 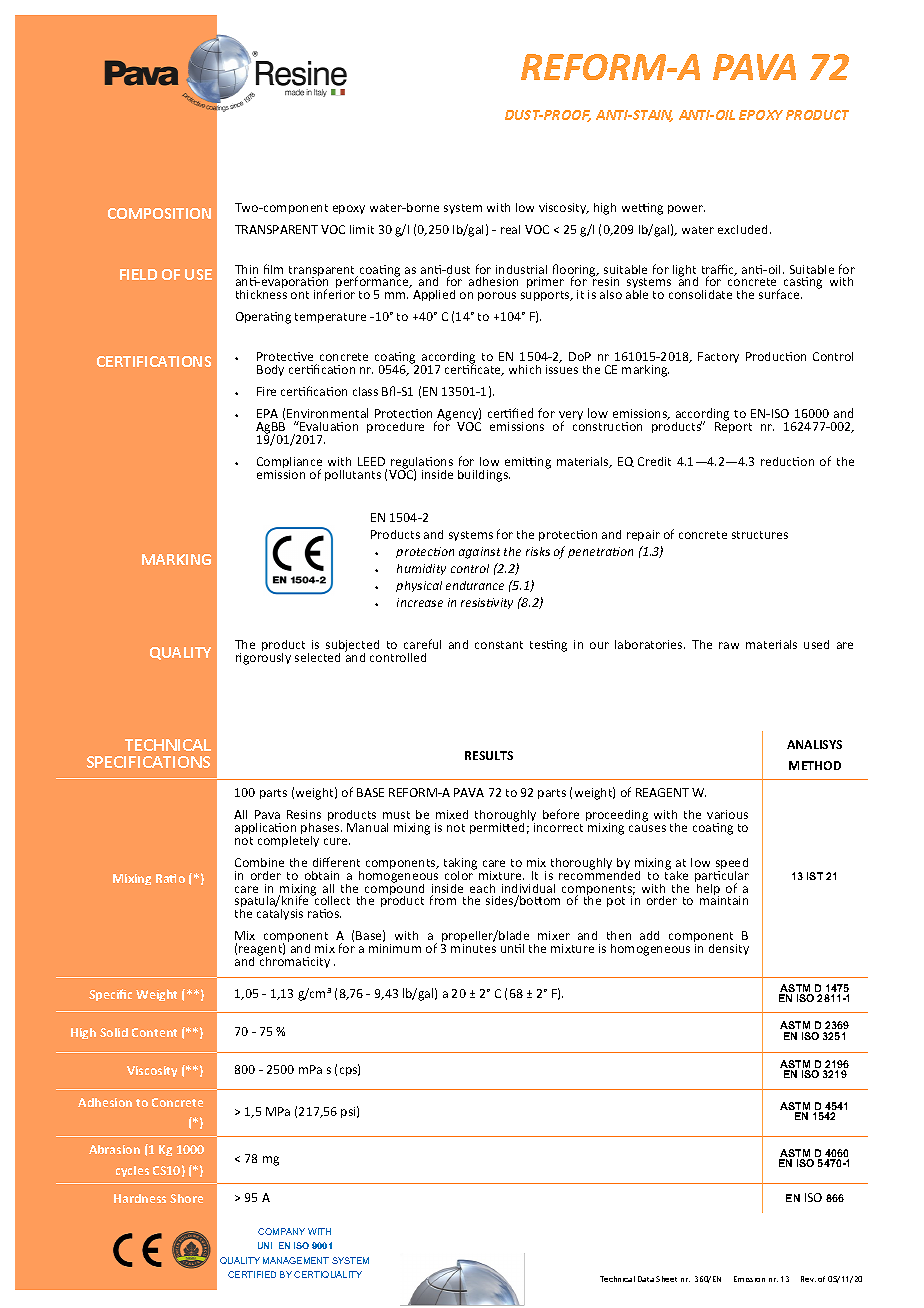 I want to click on COMPOSITION, so click(x=159, y=213).
